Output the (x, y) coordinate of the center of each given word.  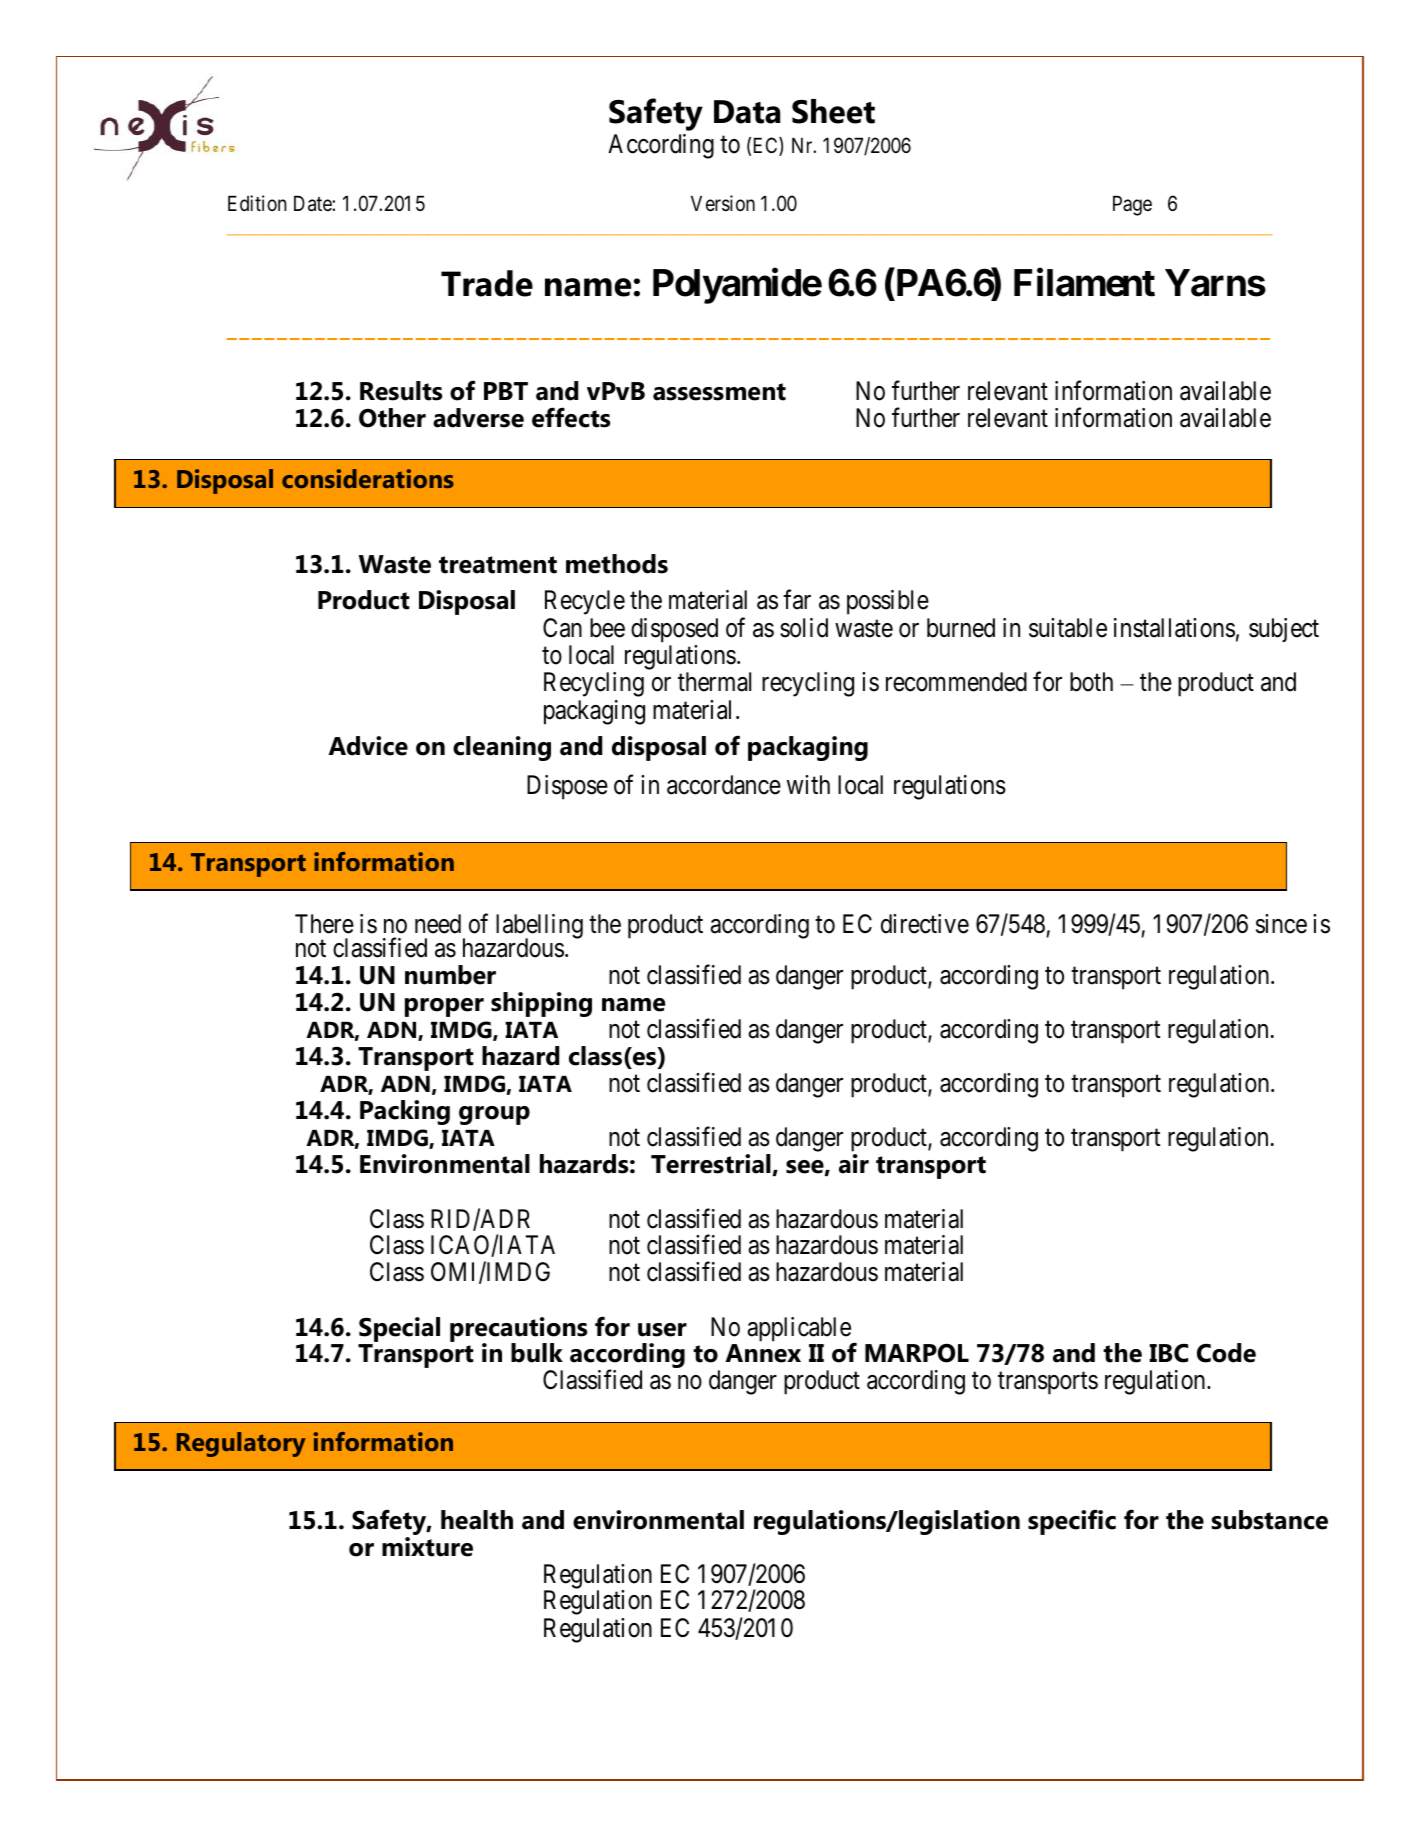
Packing (405, 1112)
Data (747, 112)
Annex (763, 1353)
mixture (427, 1547)
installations (1174, 628)
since (1281, 924)
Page (1132, 206)
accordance (724, 785)
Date (313, 204)
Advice (368, 746)
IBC (1168, 1353)
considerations (368, 478)
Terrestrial (711, 1164)
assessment (719, 392)
